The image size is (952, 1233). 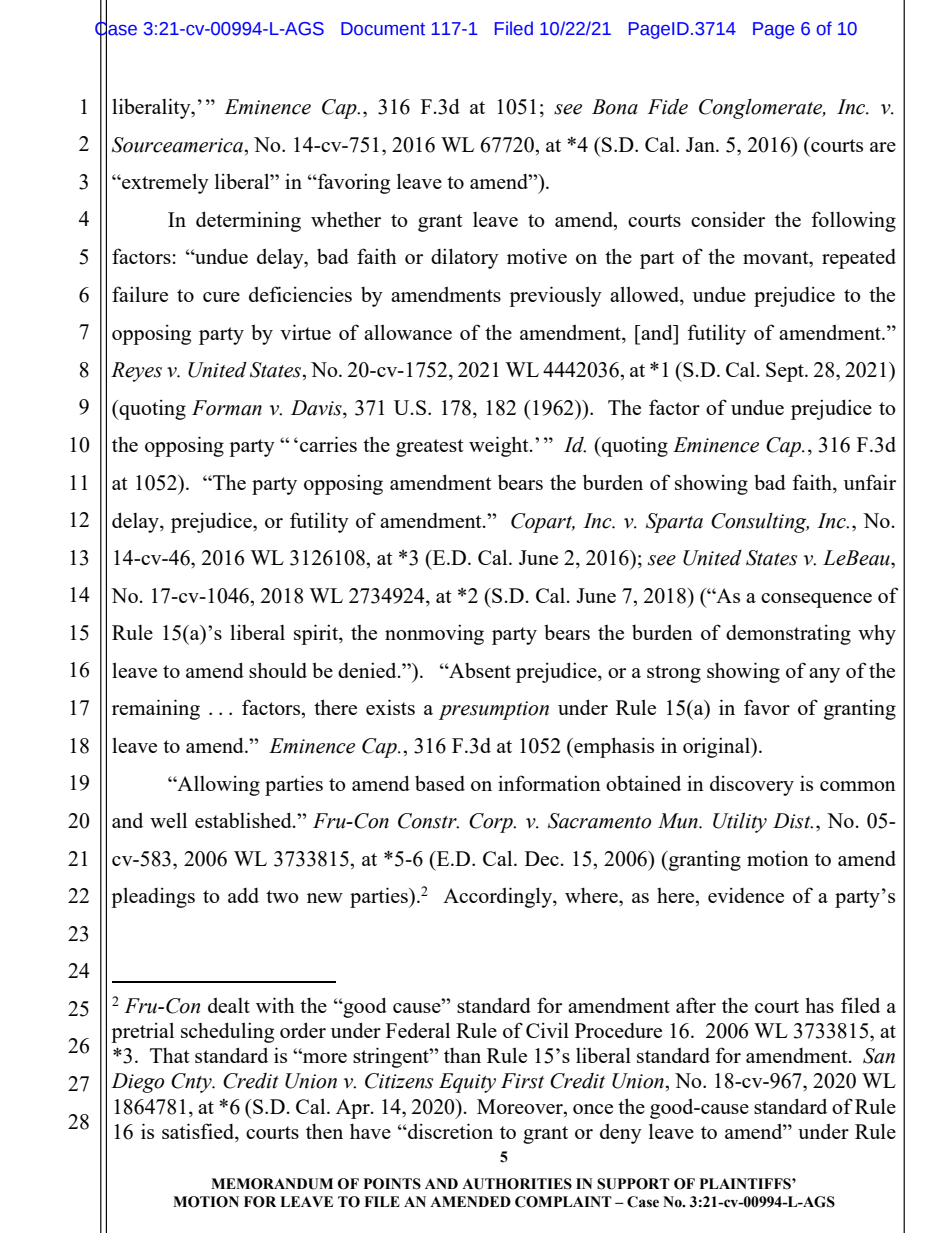 I want to click on should, so click(x=278, y=670).
